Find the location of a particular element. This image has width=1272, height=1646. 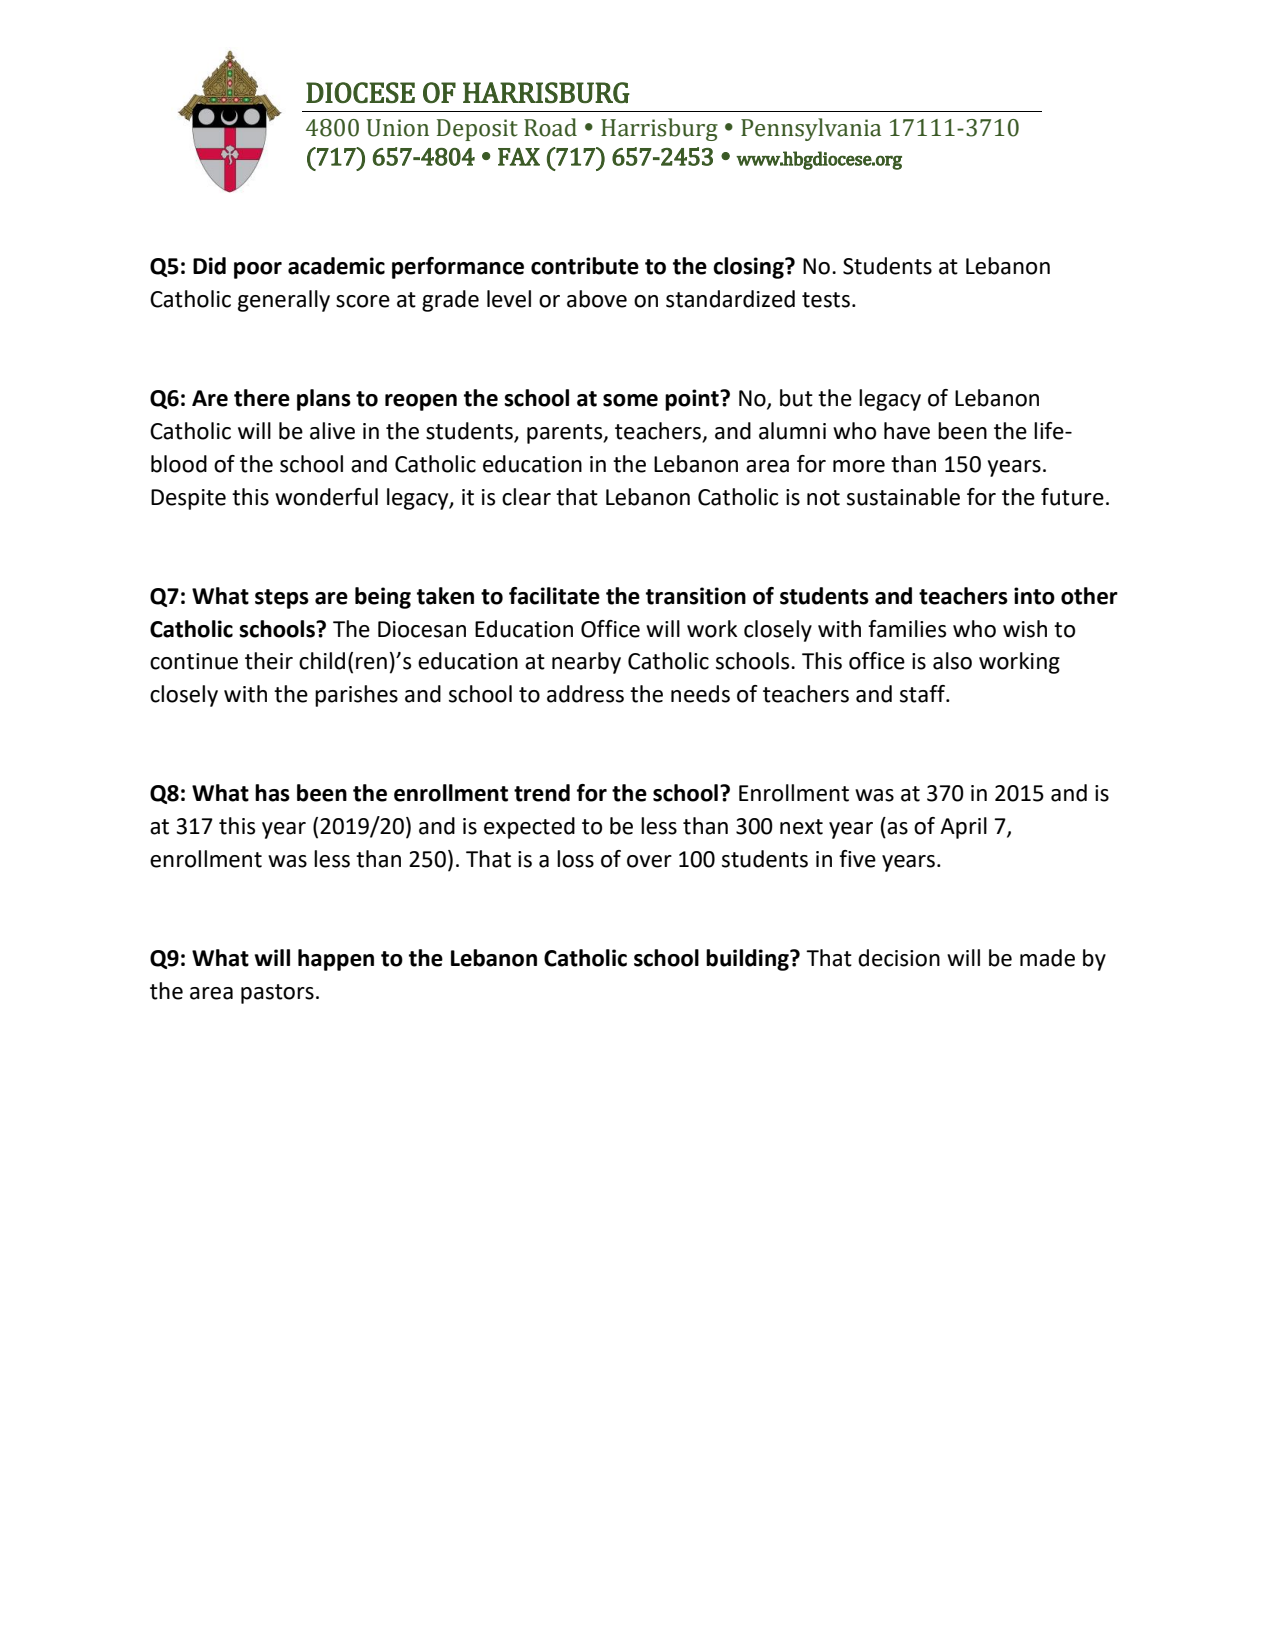

happen is located at coordinates (336, 960).
